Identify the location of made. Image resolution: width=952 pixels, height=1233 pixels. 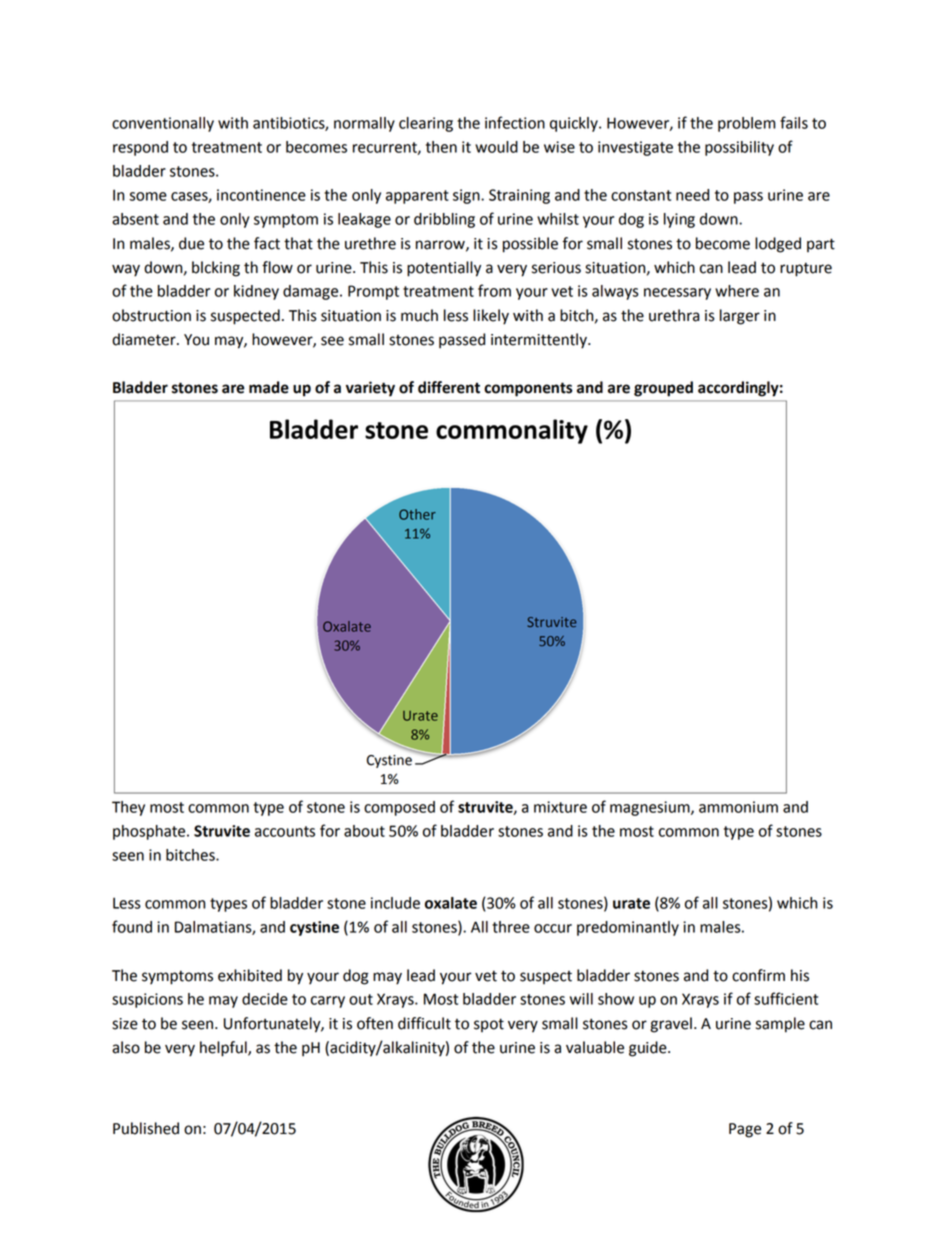
(269, 387).
